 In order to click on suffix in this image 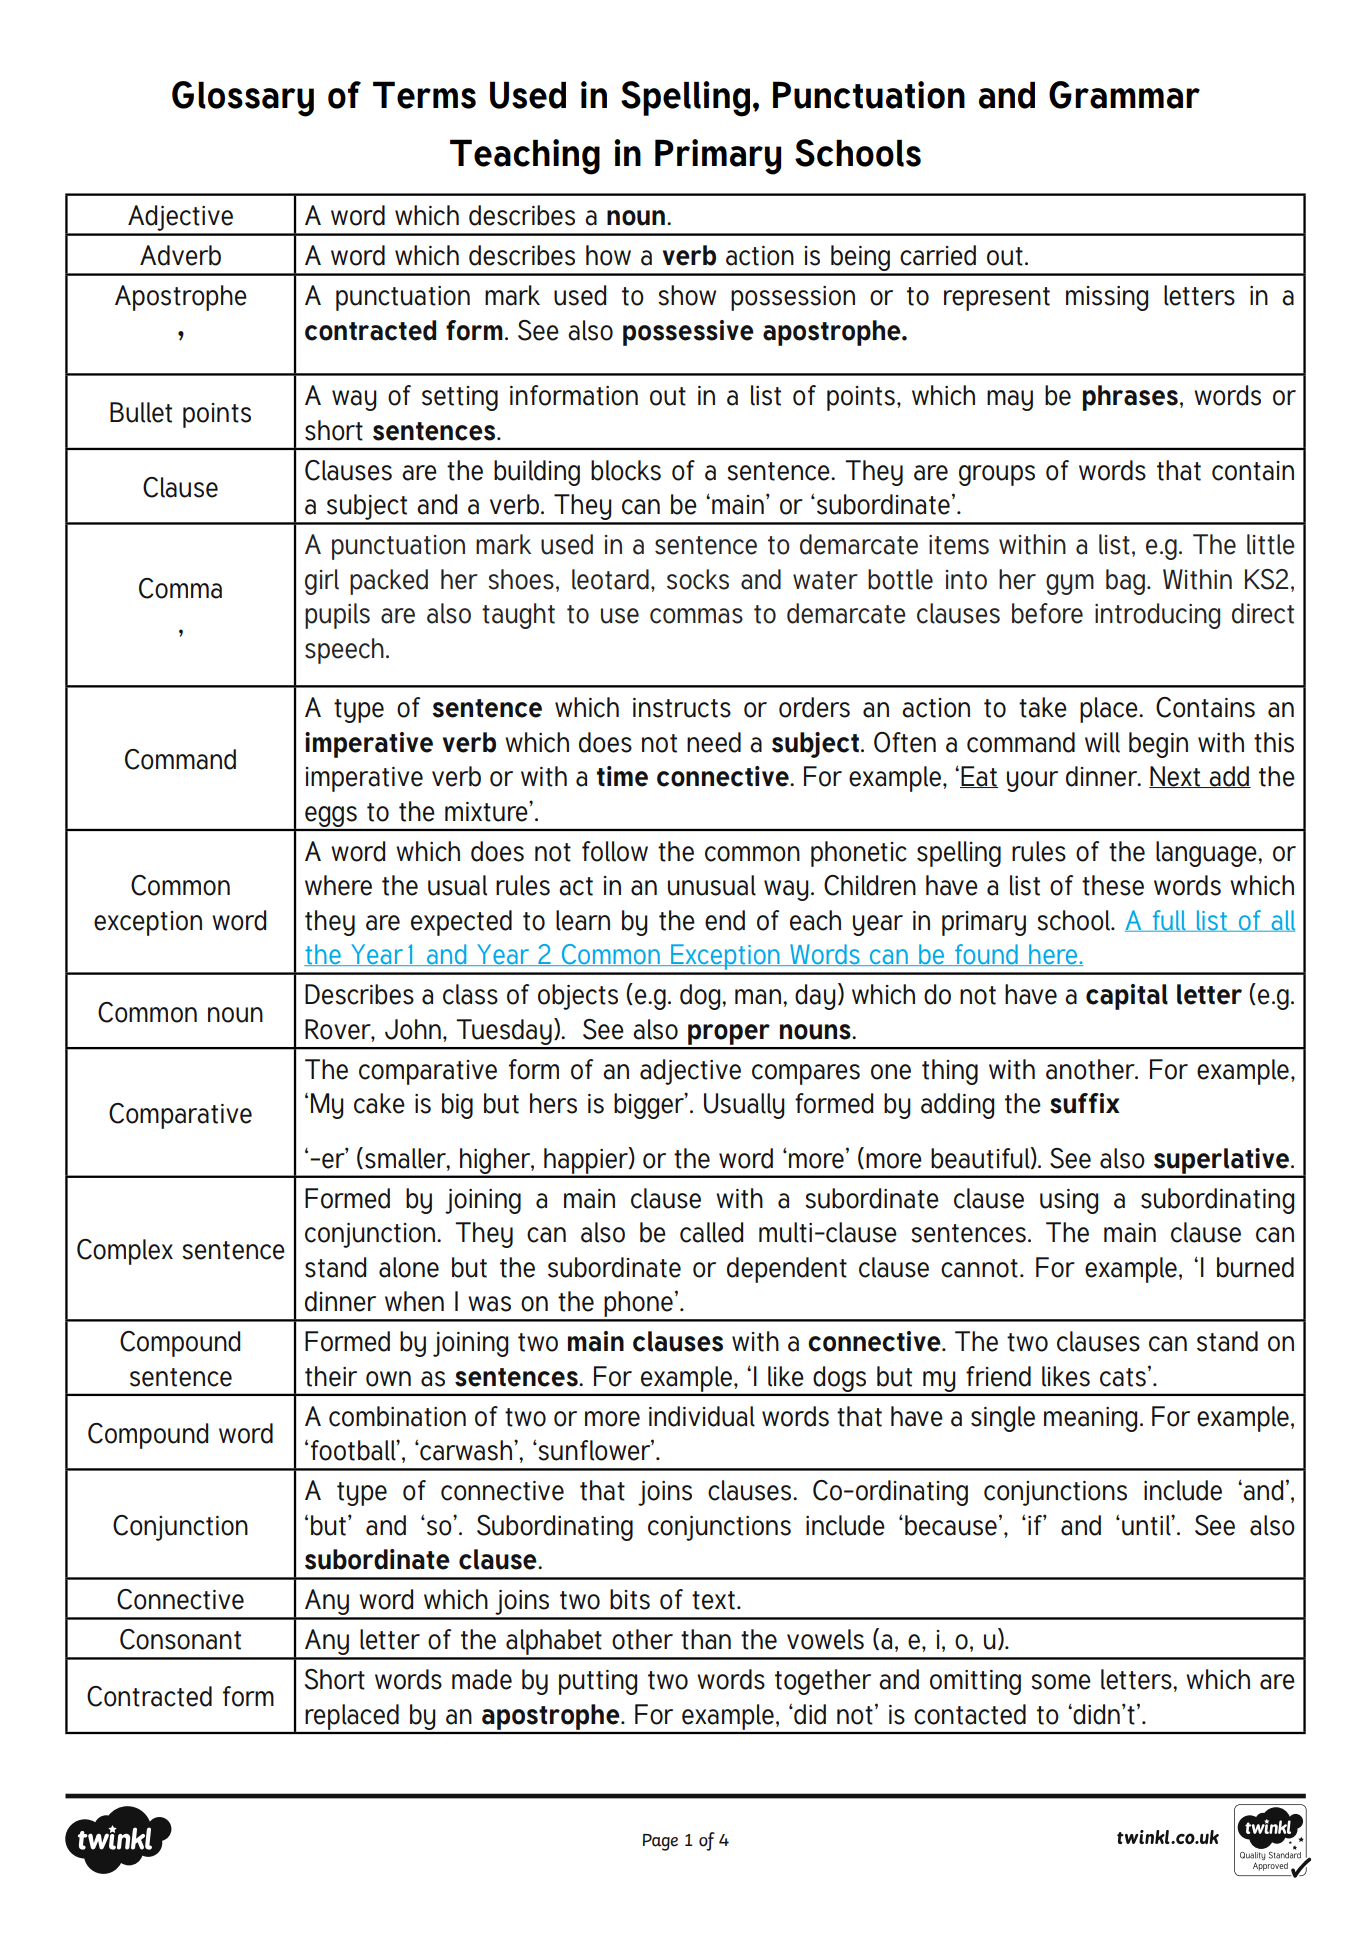, I will do `click(1085, 1103)`.
